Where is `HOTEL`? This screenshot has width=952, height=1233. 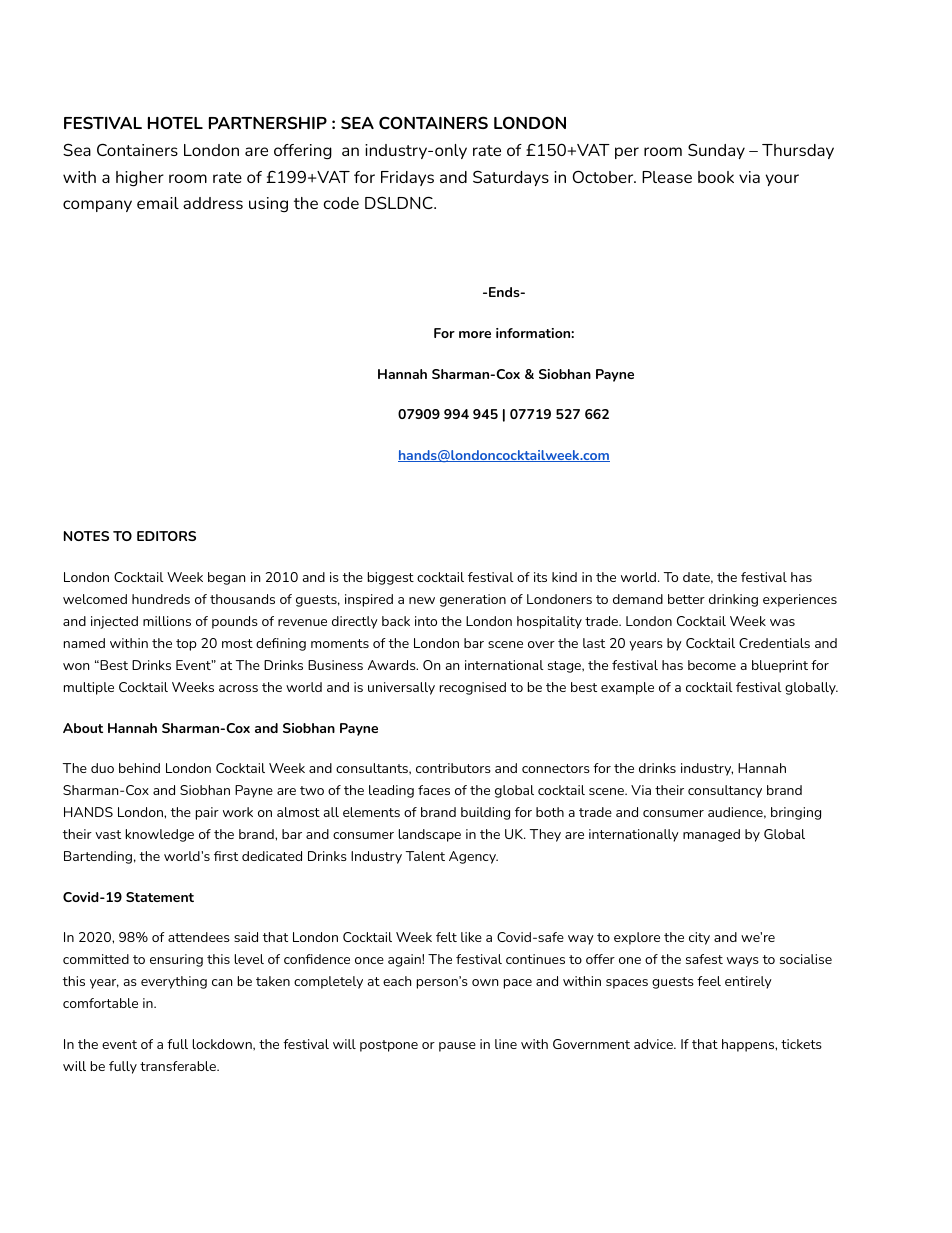 HOTEL is located at coordinates (175, 122).
